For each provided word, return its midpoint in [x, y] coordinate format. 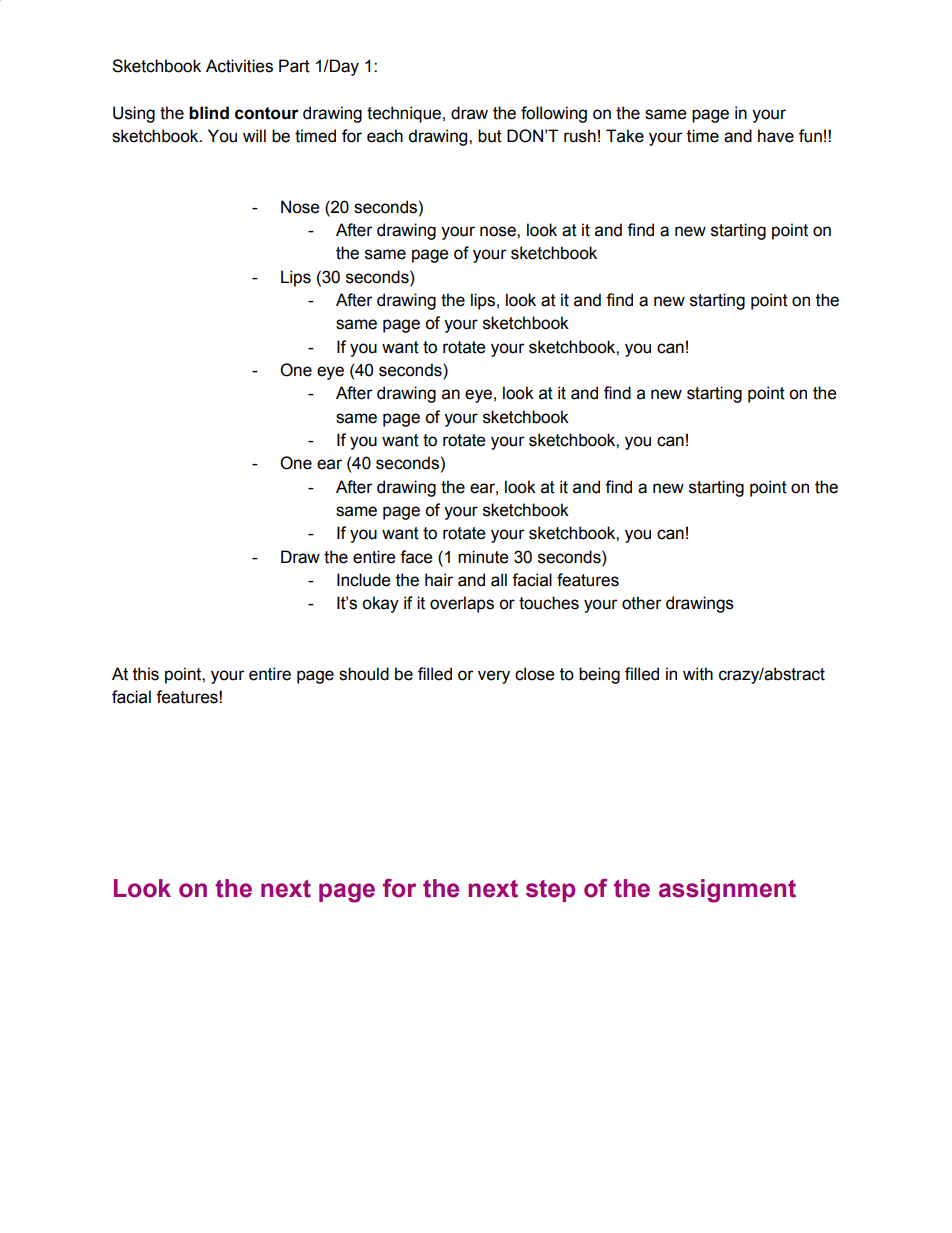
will [254, 135]
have [776, 136]
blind [209, 113]
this [146, 674]
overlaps [462, 604]
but [490, 136]
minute [483, 557]
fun [810, 136]
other [642, 603]
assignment [727, 891]
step [550, 891]
